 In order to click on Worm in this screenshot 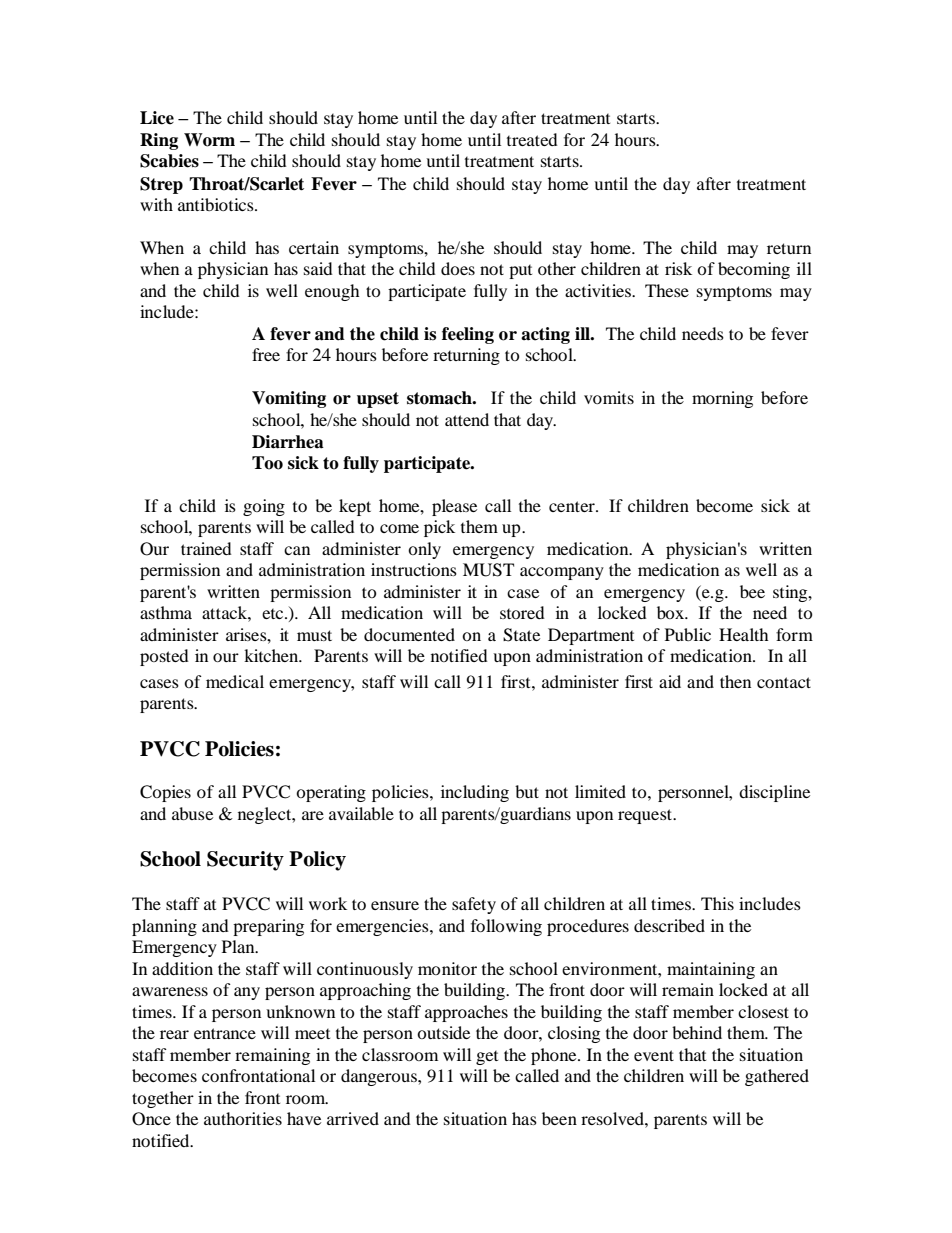, I will do `click(209, 140)`.
